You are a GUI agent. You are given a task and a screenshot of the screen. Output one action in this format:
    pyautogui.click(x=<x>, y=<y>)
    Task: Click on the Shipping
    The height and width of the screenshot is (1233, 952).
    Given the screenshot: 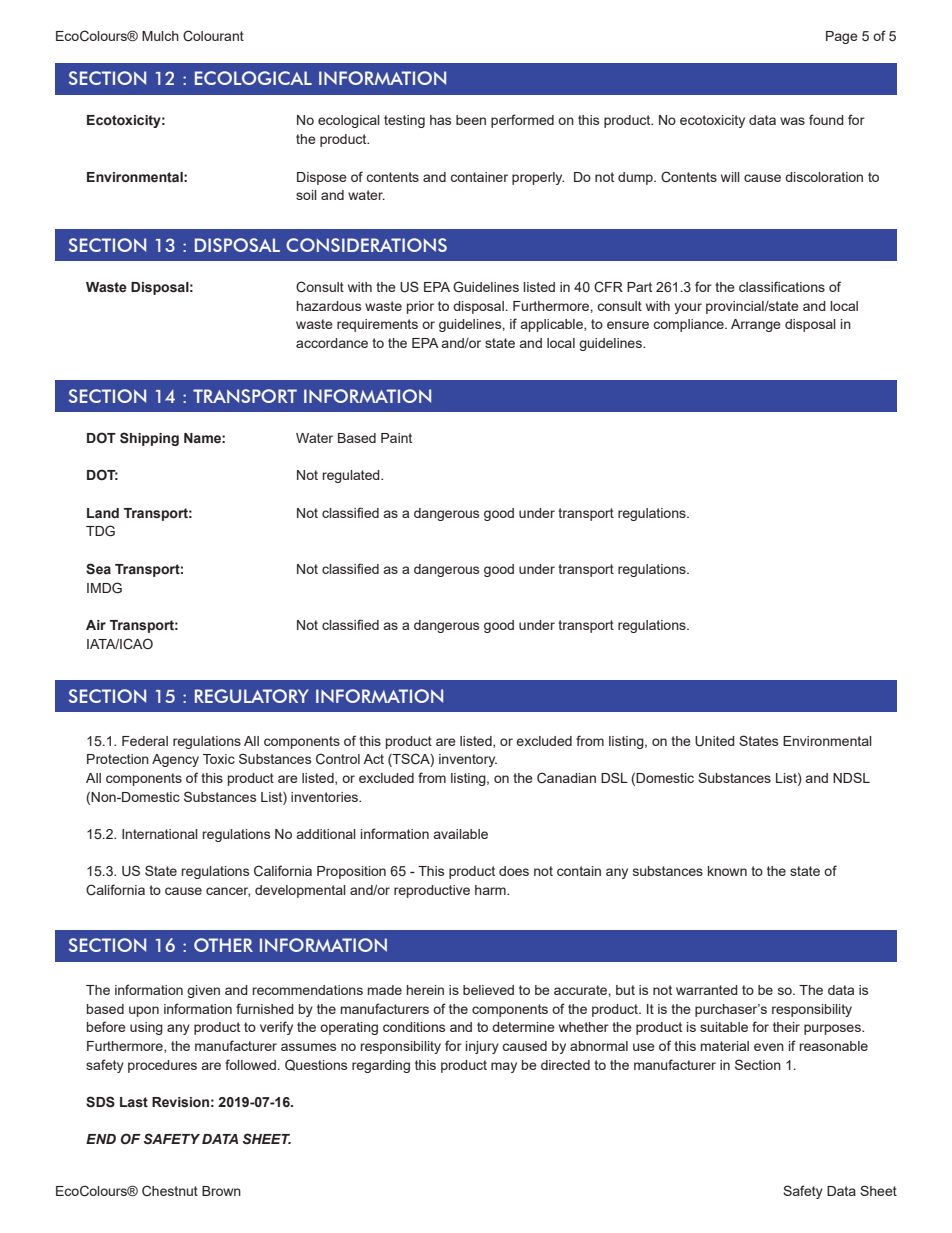 What is the action you would take?
    pyautogui.click(x=149, y=439)
